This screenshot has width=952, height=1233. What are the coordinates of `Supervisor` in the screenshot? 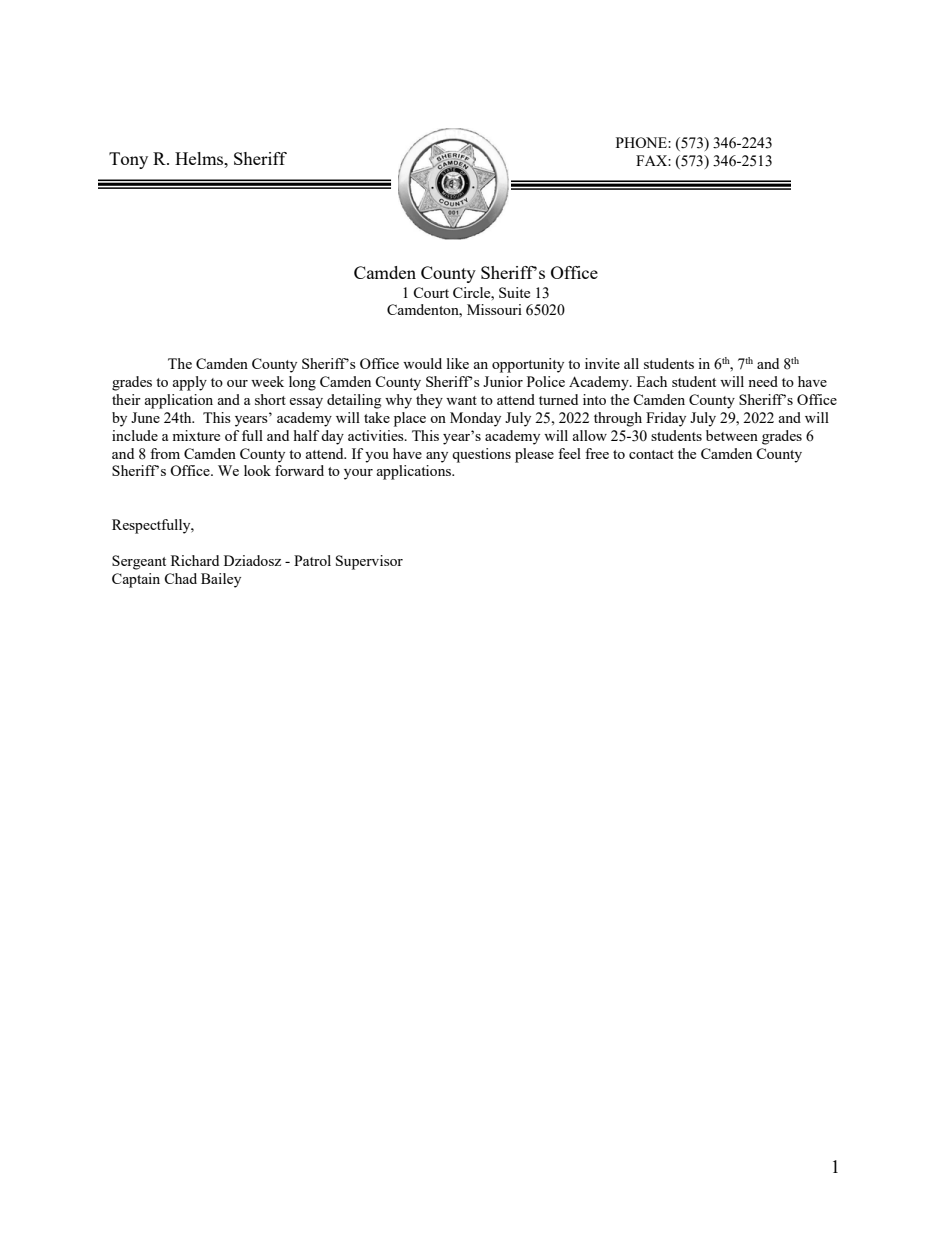 It's located at (369, 562).
